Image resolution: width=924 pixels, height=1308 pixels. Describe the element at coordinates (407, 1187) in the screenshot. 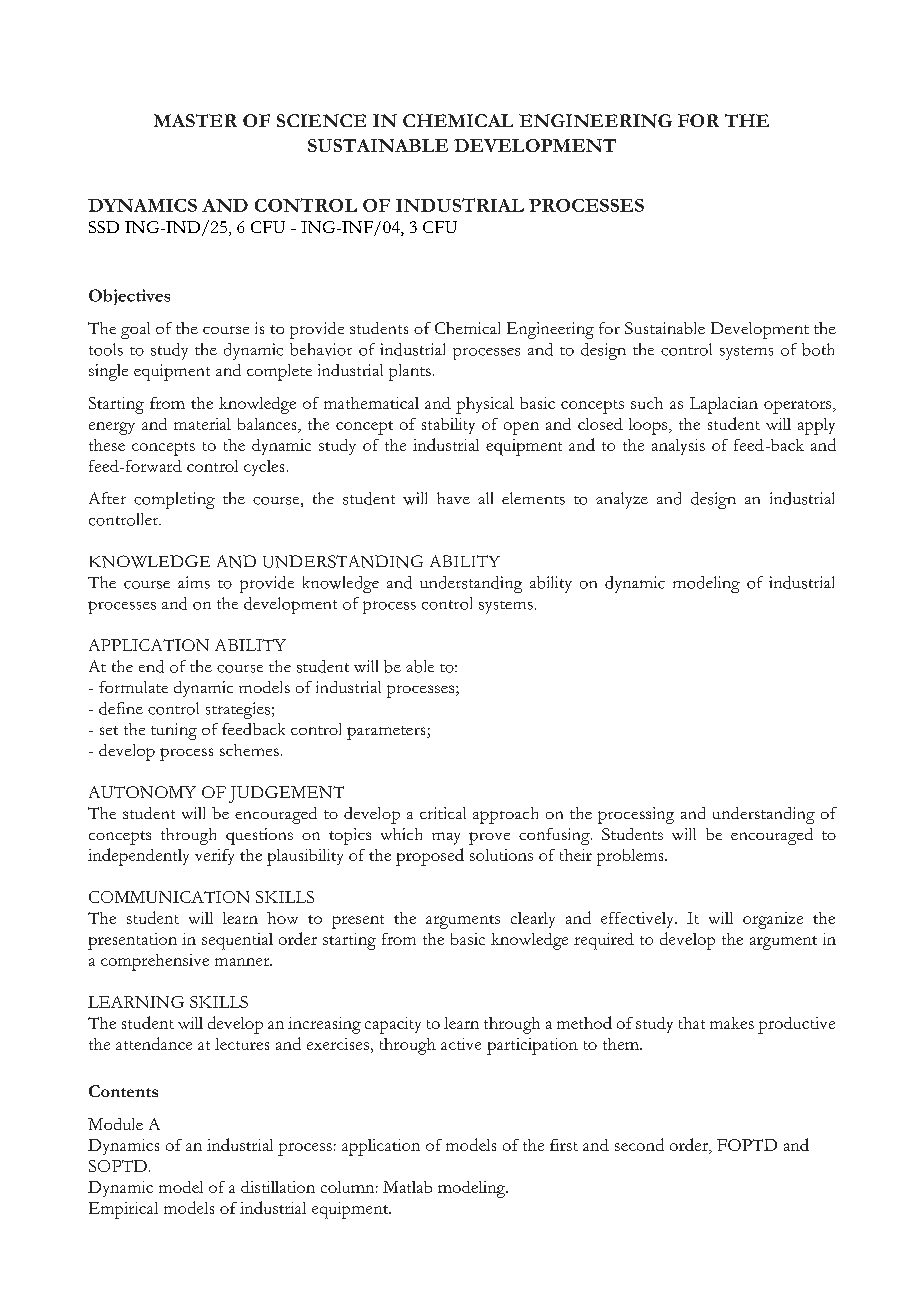

I see `Matlab` at that location.
